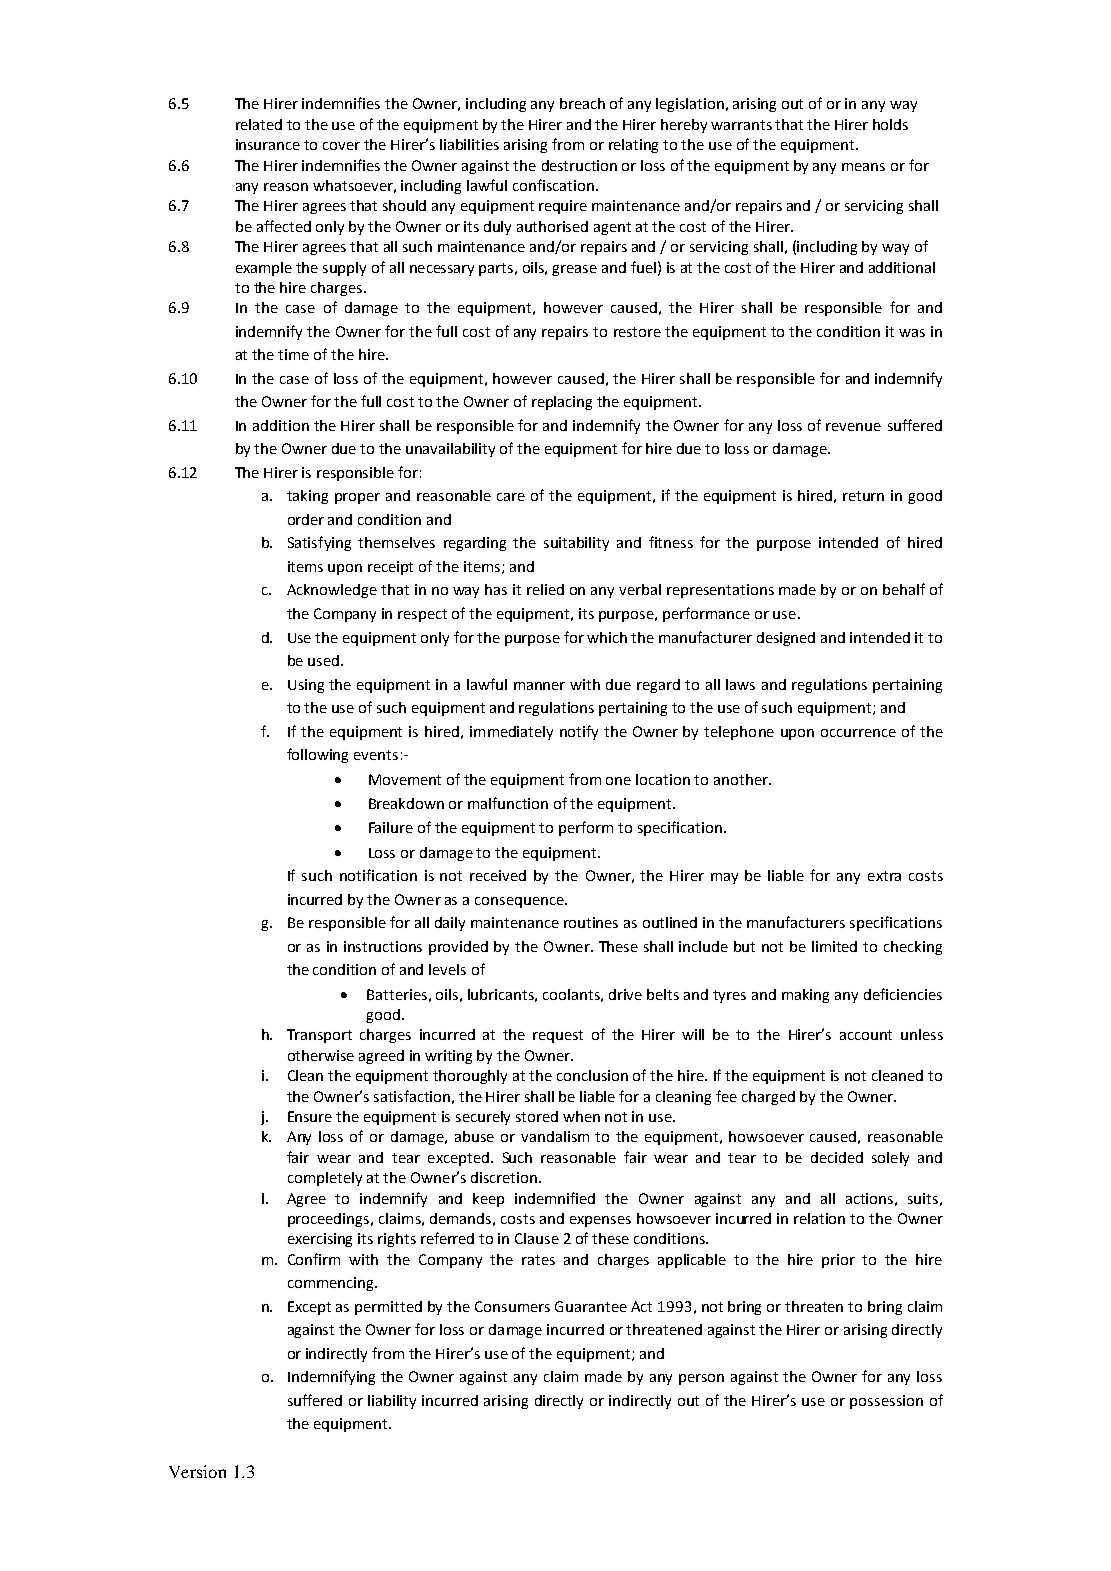 The image size is (1111, 1571). What do you see at coordinates (268, 144) in the page?
I see `insurance` at bounding box center [268, 144].
